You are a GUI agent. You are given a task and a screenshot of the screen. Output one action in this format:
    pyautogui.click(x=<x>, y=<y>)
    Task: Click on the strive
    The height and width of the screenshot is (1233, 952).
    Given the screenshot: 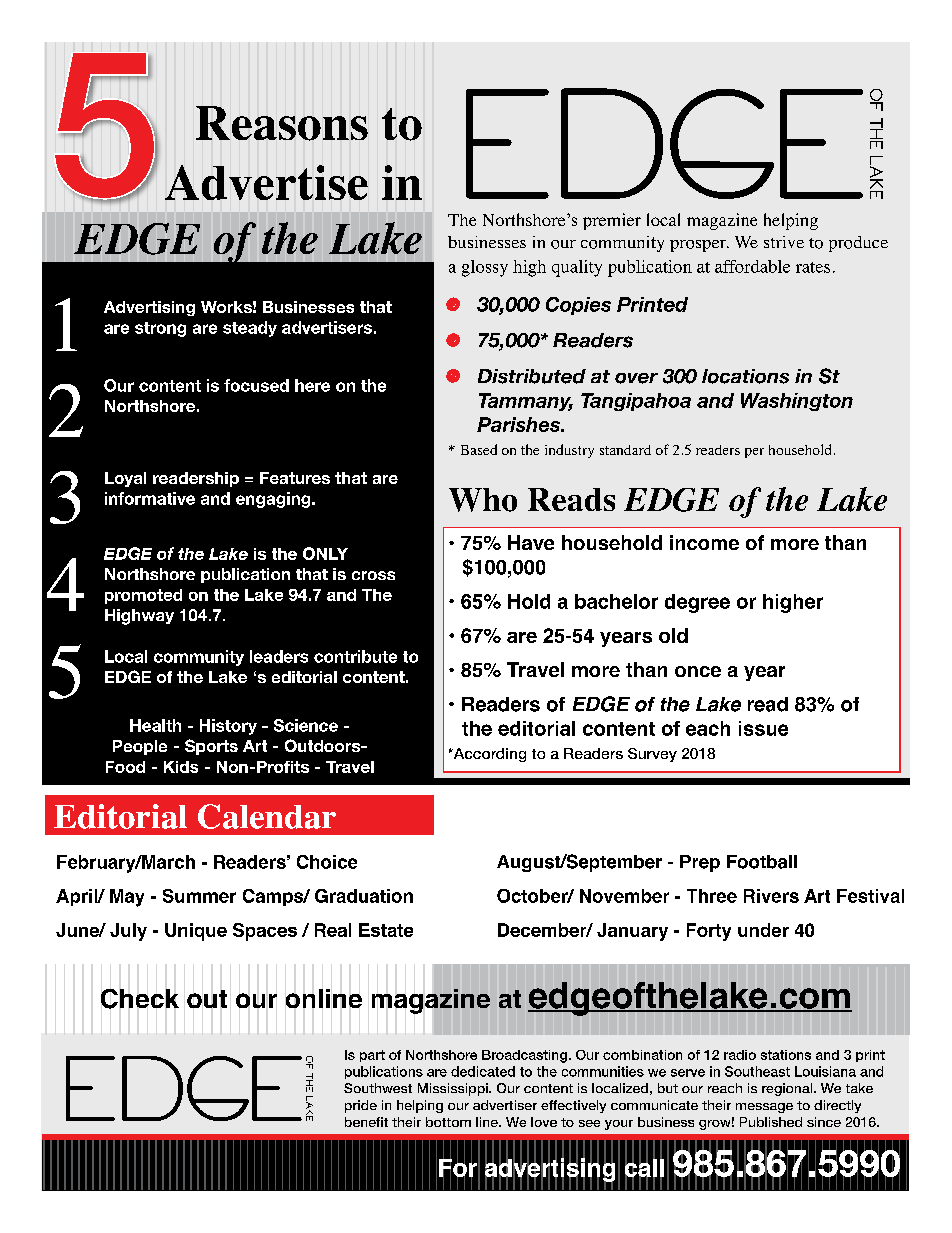 What is the action you would take?
    pyautogui.click(x=784, y=242)
